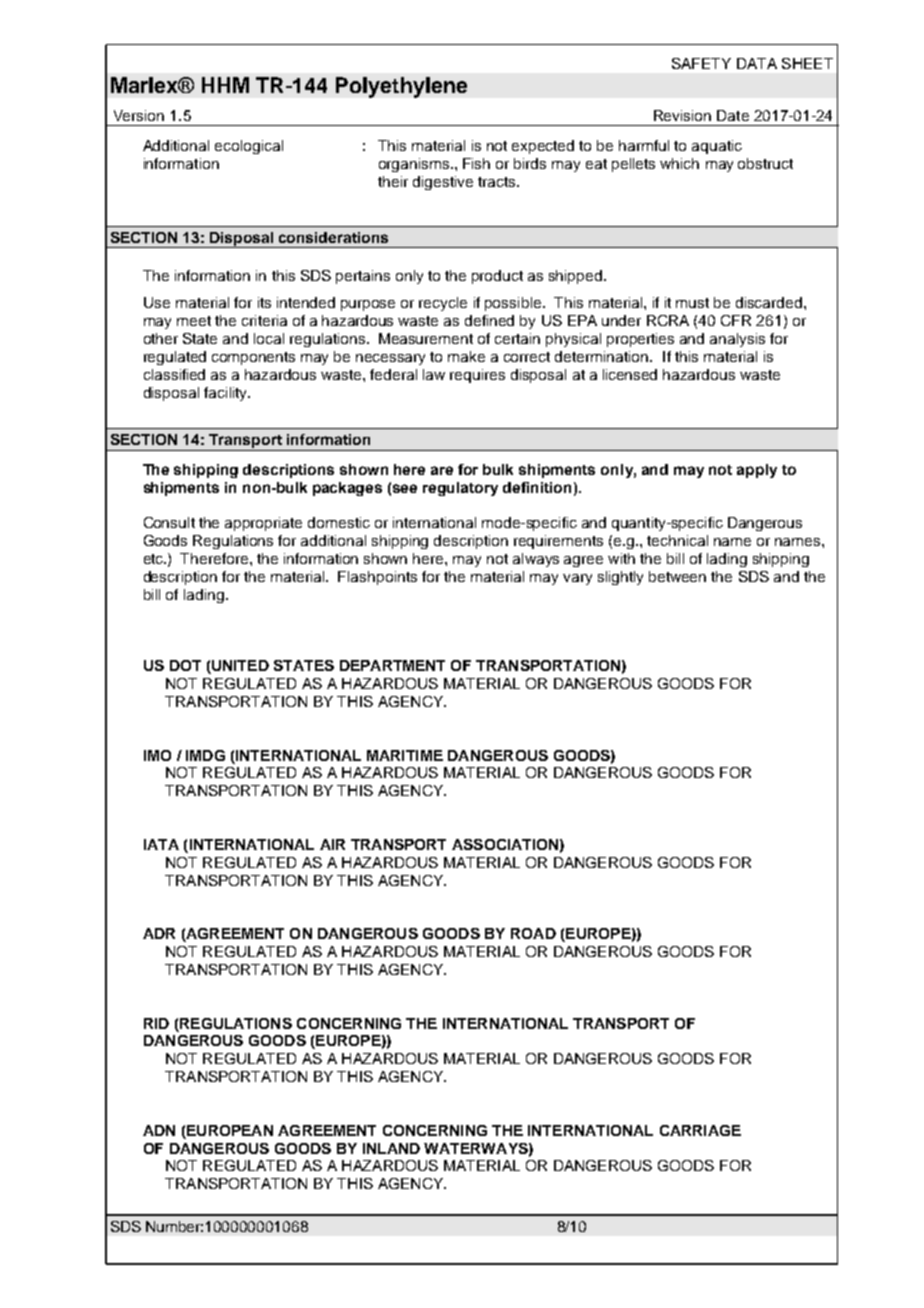  Describe the element at coordinates (239, 667) in the page. I see `UNITED` at that location.
